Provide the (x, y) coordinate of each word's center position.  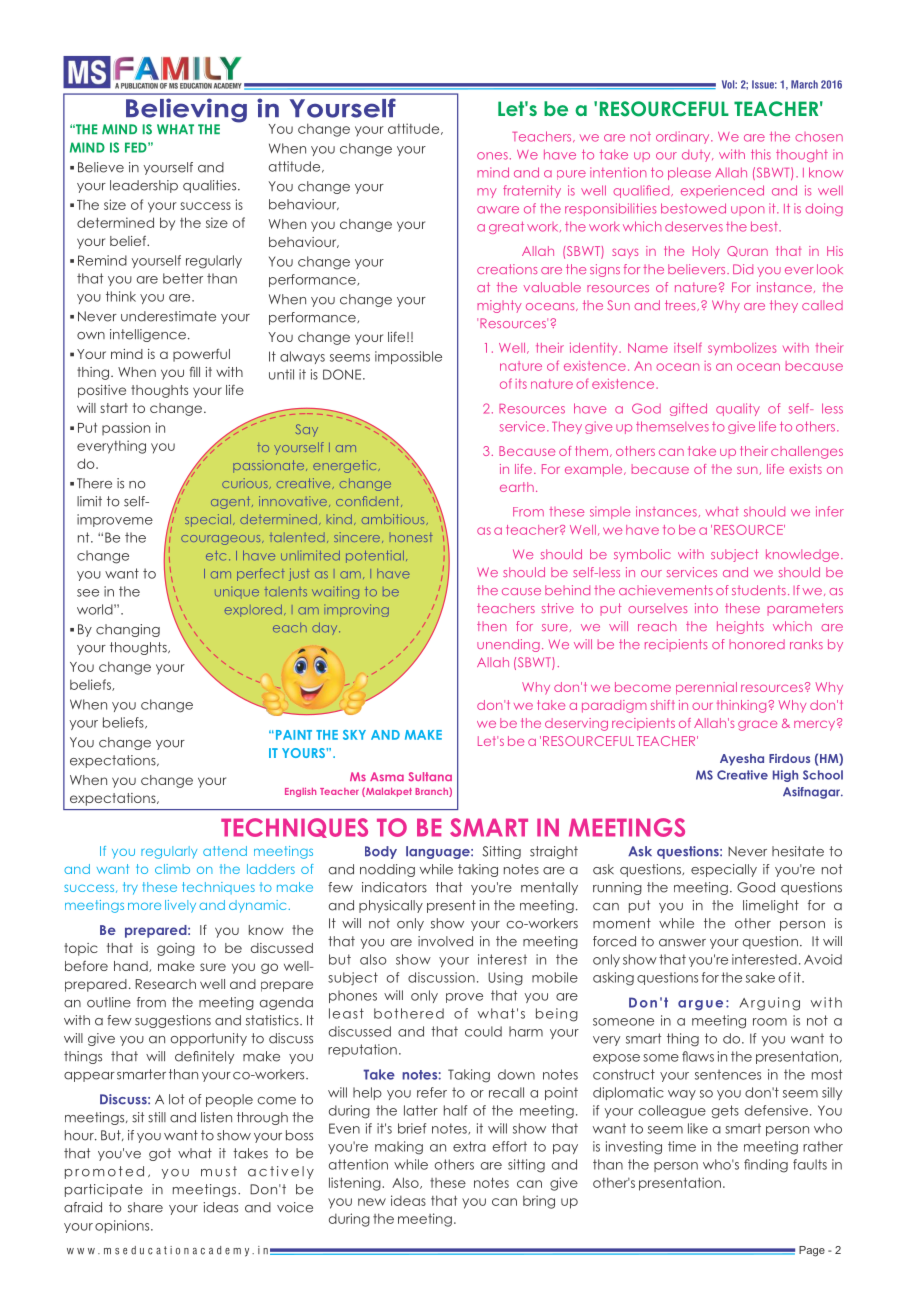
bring (539, 1202)
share (145, 1207)
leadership (144, 186)
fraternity (532, 191)
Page (812, 1251)
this (761, 154)
